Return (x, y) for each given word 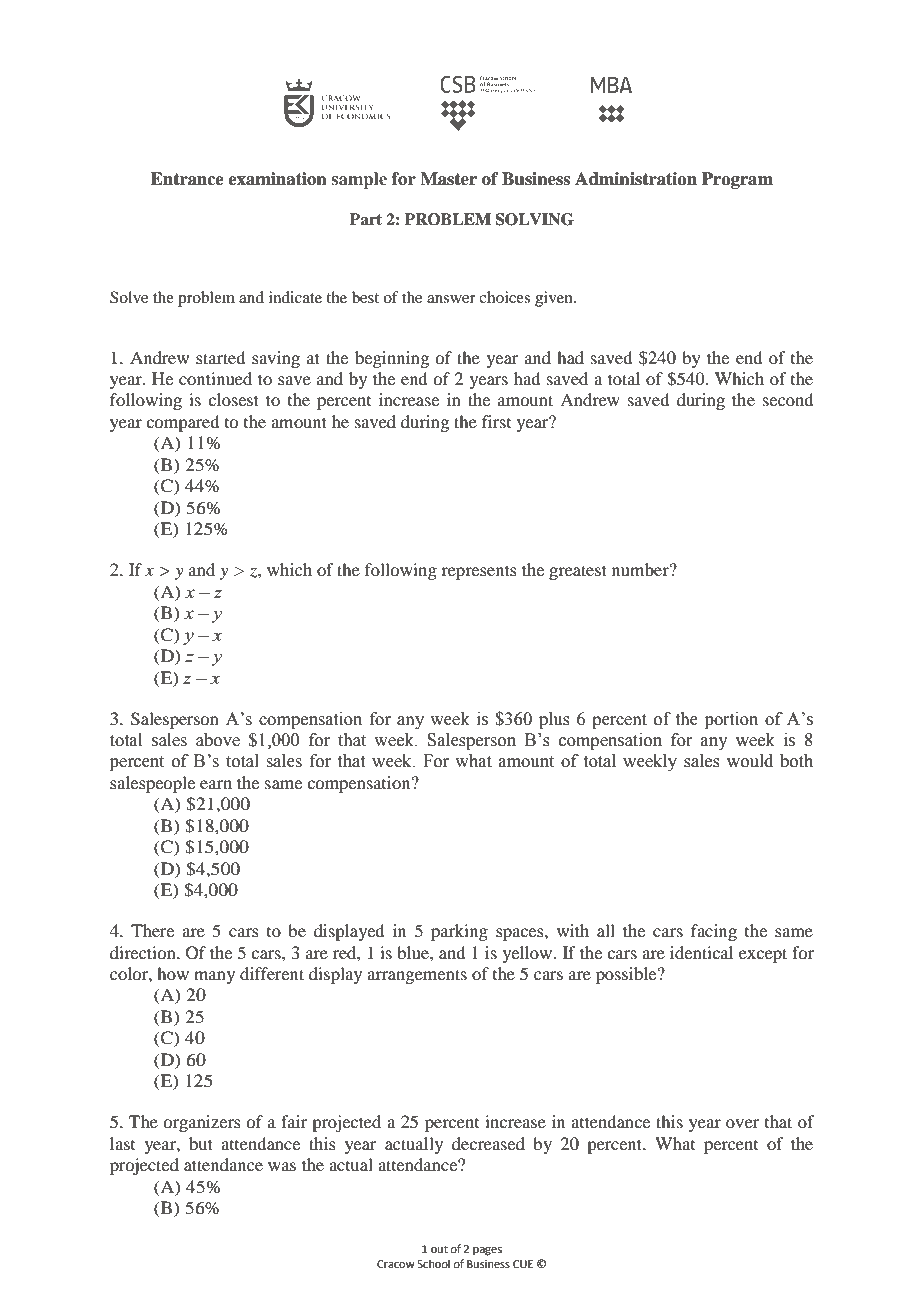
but (201, 1143)
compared (182, 423)
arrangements (417, 976)
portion (731, 720)
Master (448, 179)
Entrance (187, 179)
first (496, 421)
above (218, 740)
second (788, 399)
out (439, 1249)
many (214, 977)
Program (737, 180)
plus (554, 720)
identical (701, 952)
